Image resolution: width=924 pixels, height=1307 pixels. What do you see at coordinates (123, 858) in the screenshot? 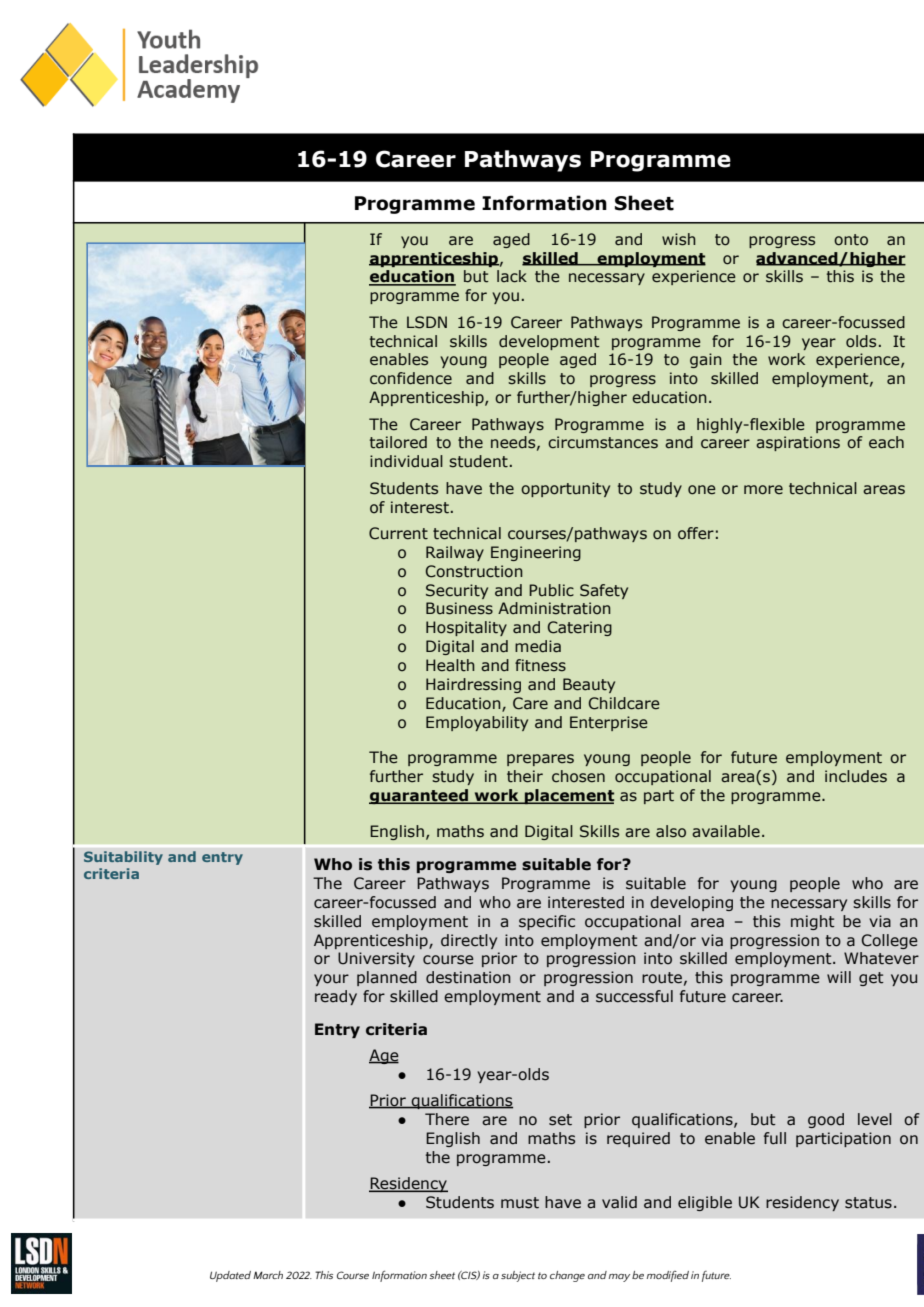
I see `Suitability` at bounding box center [123, 858].
